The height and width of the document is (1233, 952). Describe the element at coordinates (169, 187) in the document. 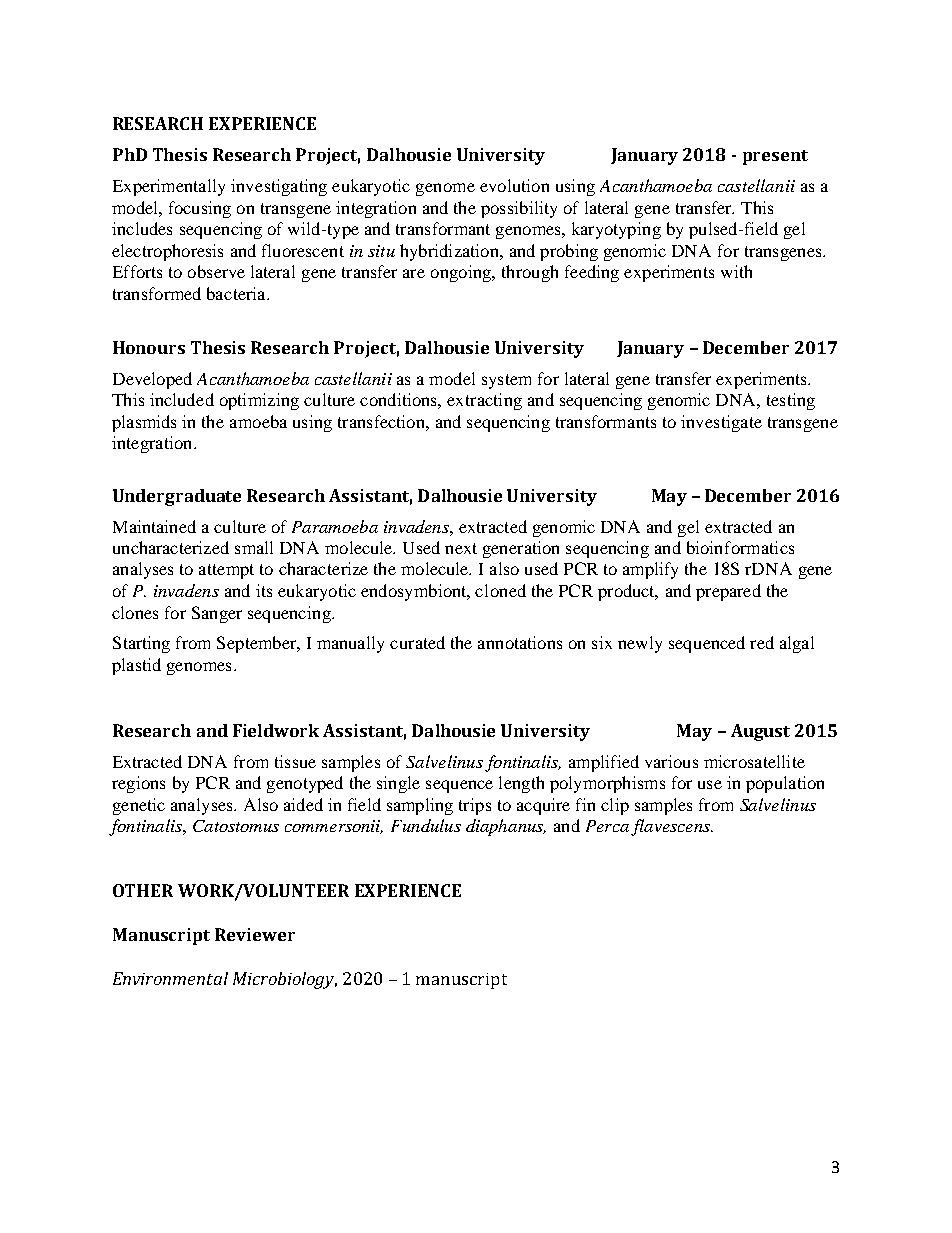

I see `Experimentally` at that location.
